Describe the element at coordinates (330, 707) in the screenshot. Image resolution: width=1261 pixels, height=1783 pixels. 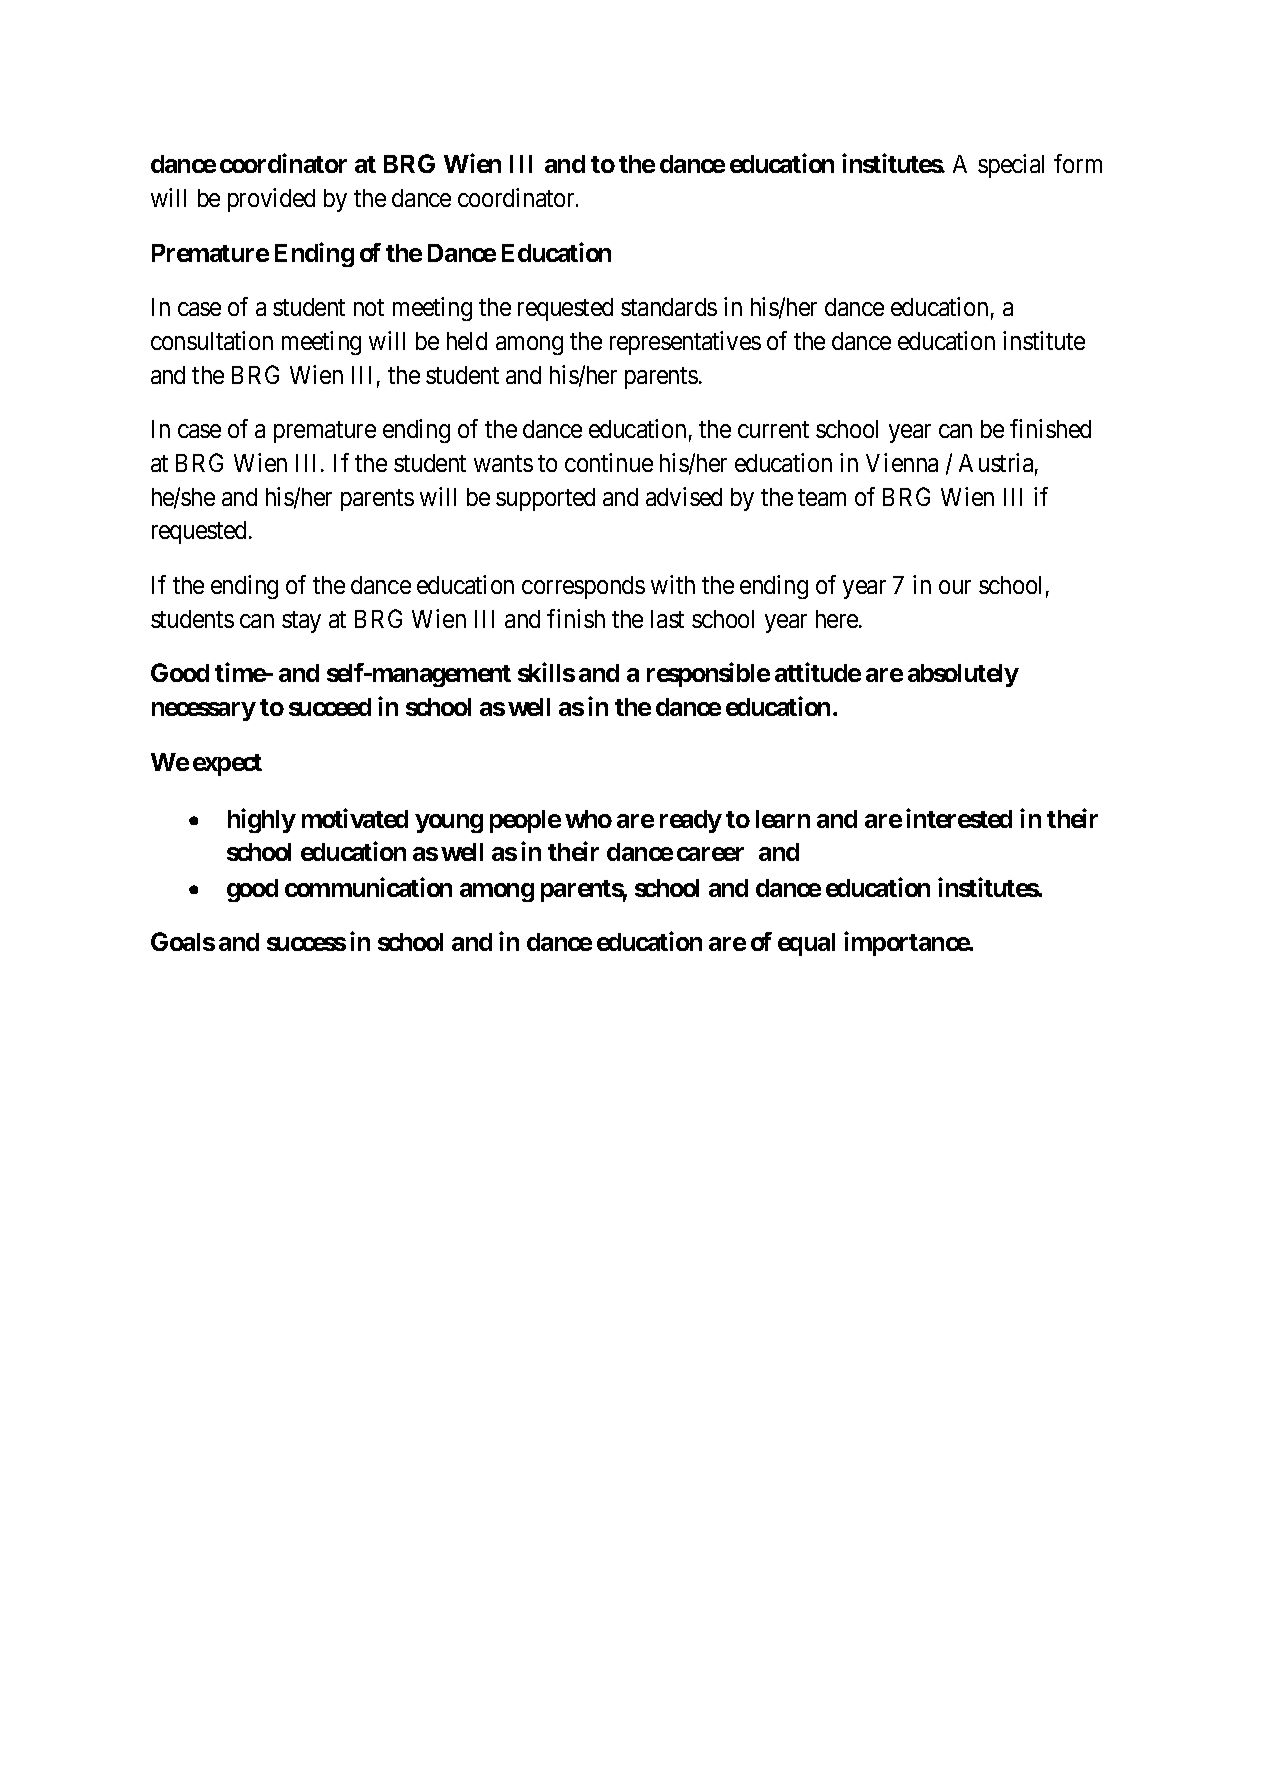
I see `succeed` at that location.
